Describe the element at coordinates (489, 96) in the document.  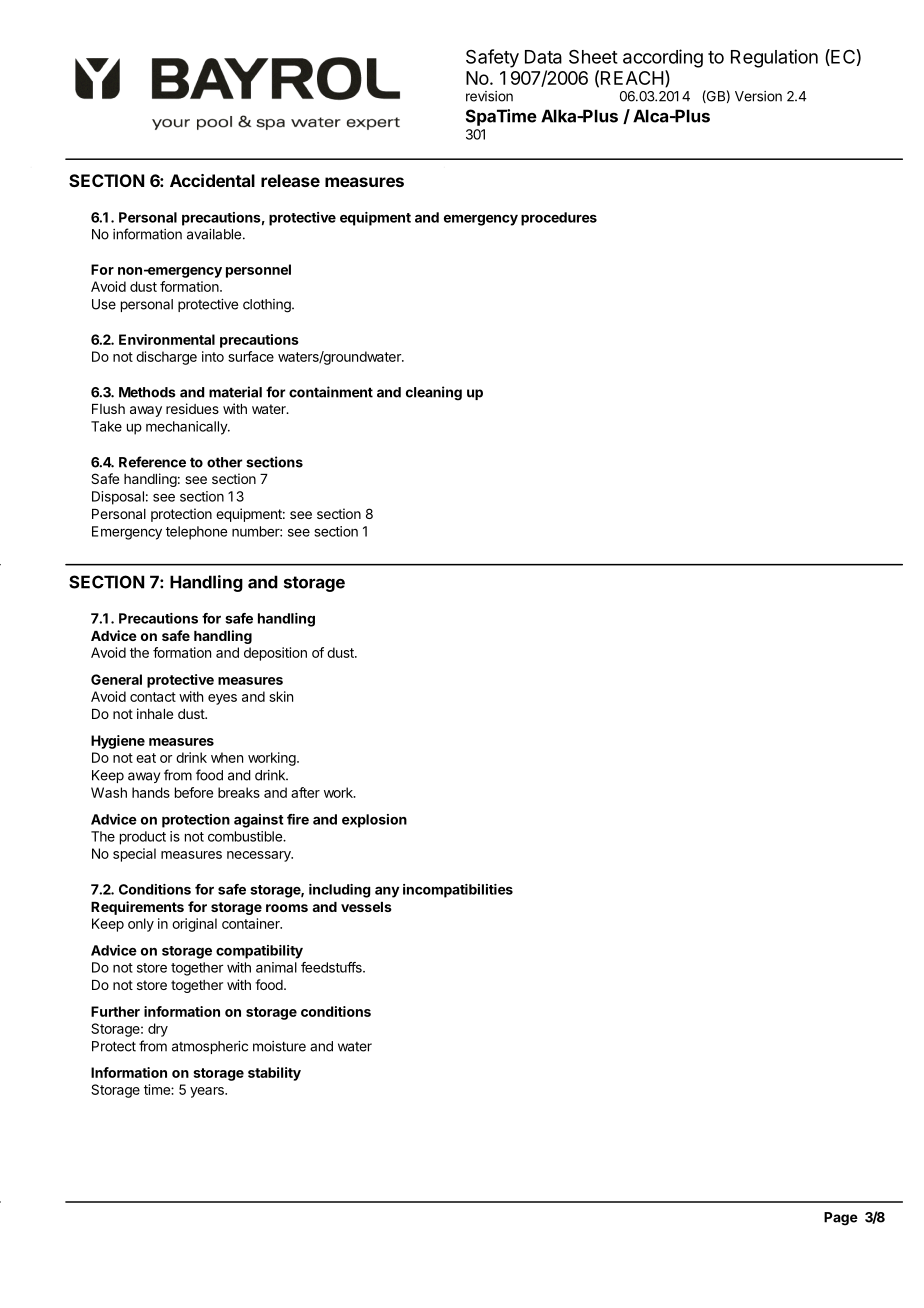
I see `revision` at that location.
